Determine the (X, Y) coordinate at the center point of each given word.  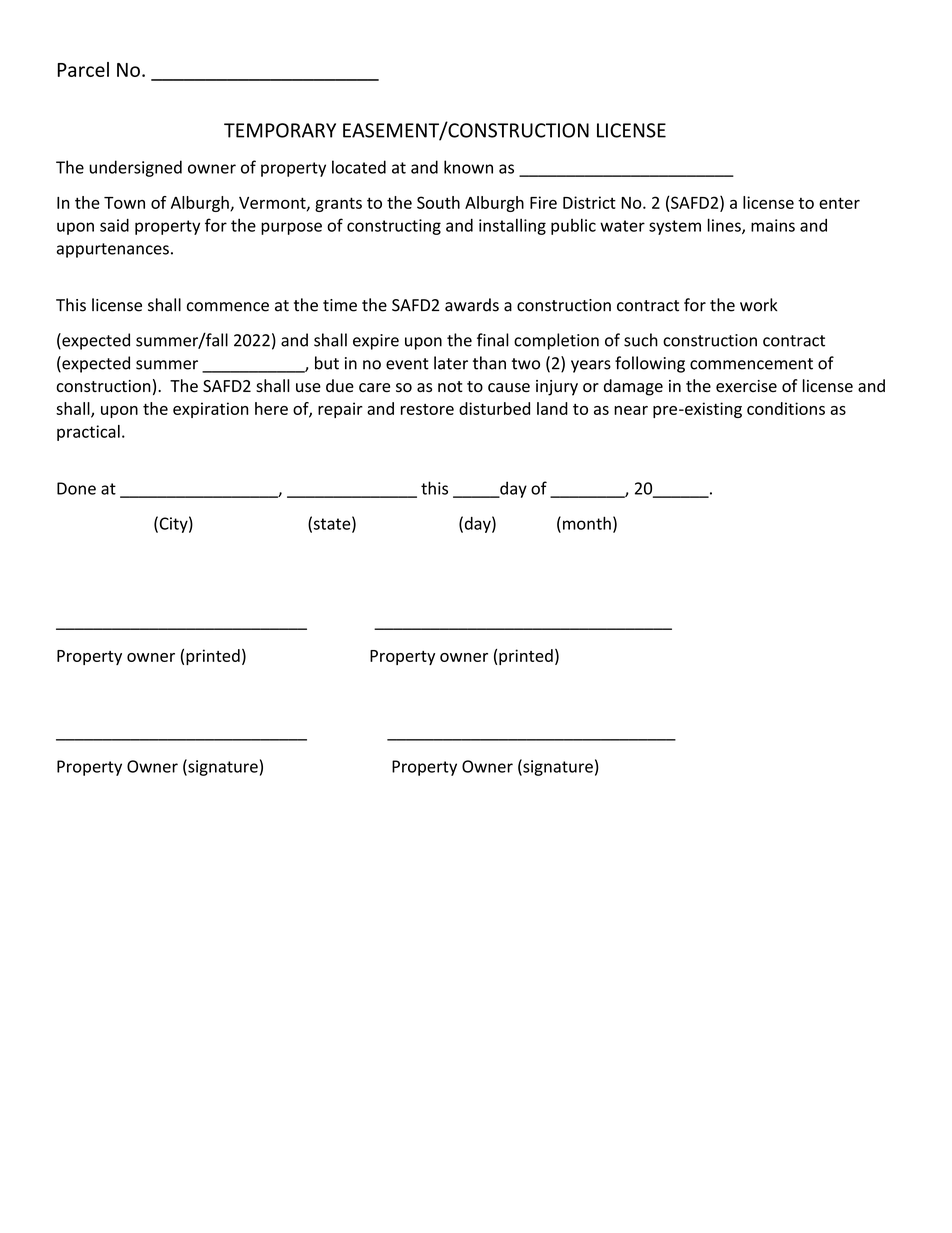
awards (472, 305)
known (468, 167)
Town (124, 203)
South (438, 202)
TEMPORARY (280, 130)
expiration (210, 410)
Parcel (83, 69)
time (340, 305)
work (759, 305)
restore (427, 409)
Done (76, 488)
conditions (786, 408)
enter (839, 203)
